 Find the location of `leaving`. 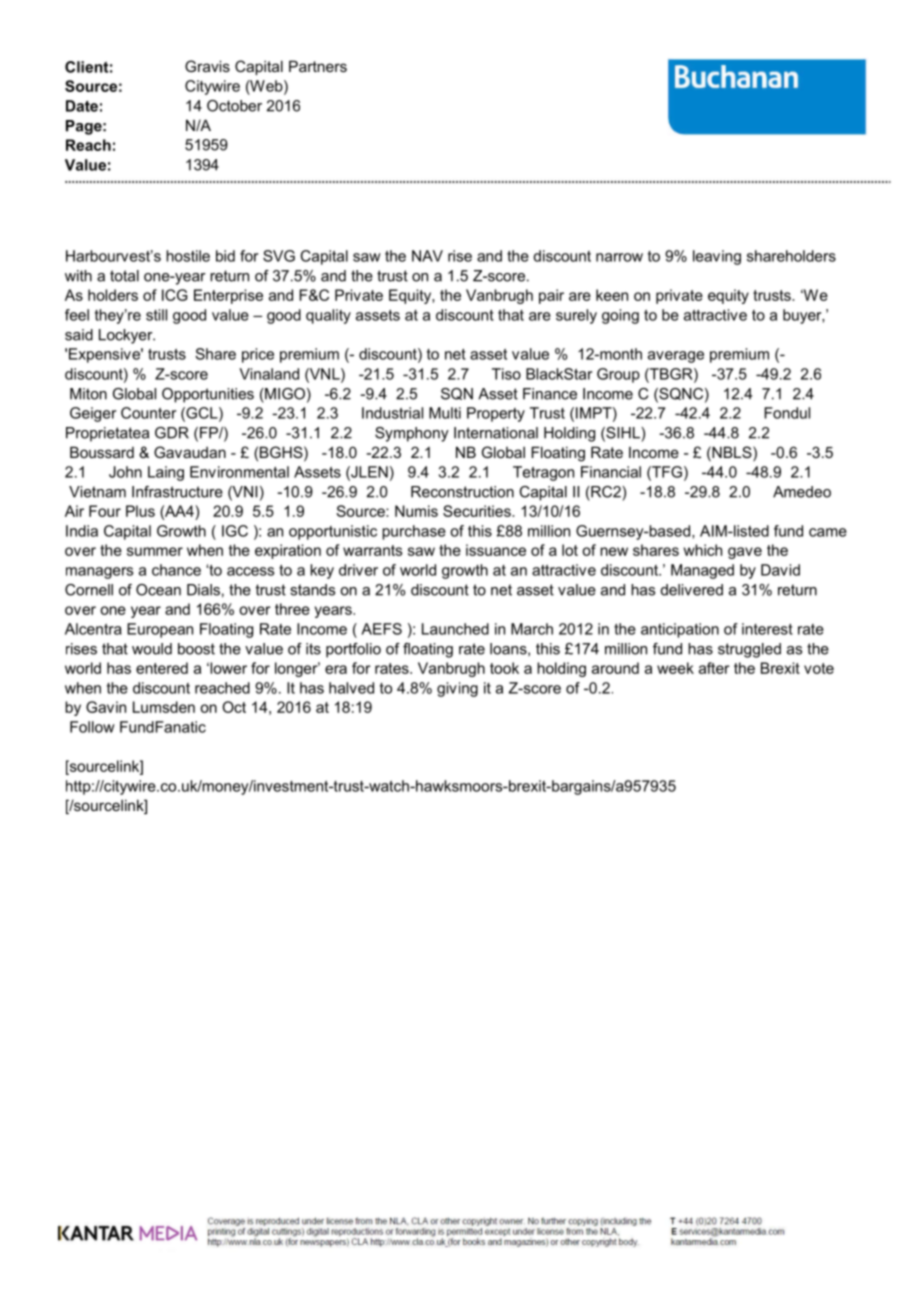

leaving is located at coordinates (717, 257).
